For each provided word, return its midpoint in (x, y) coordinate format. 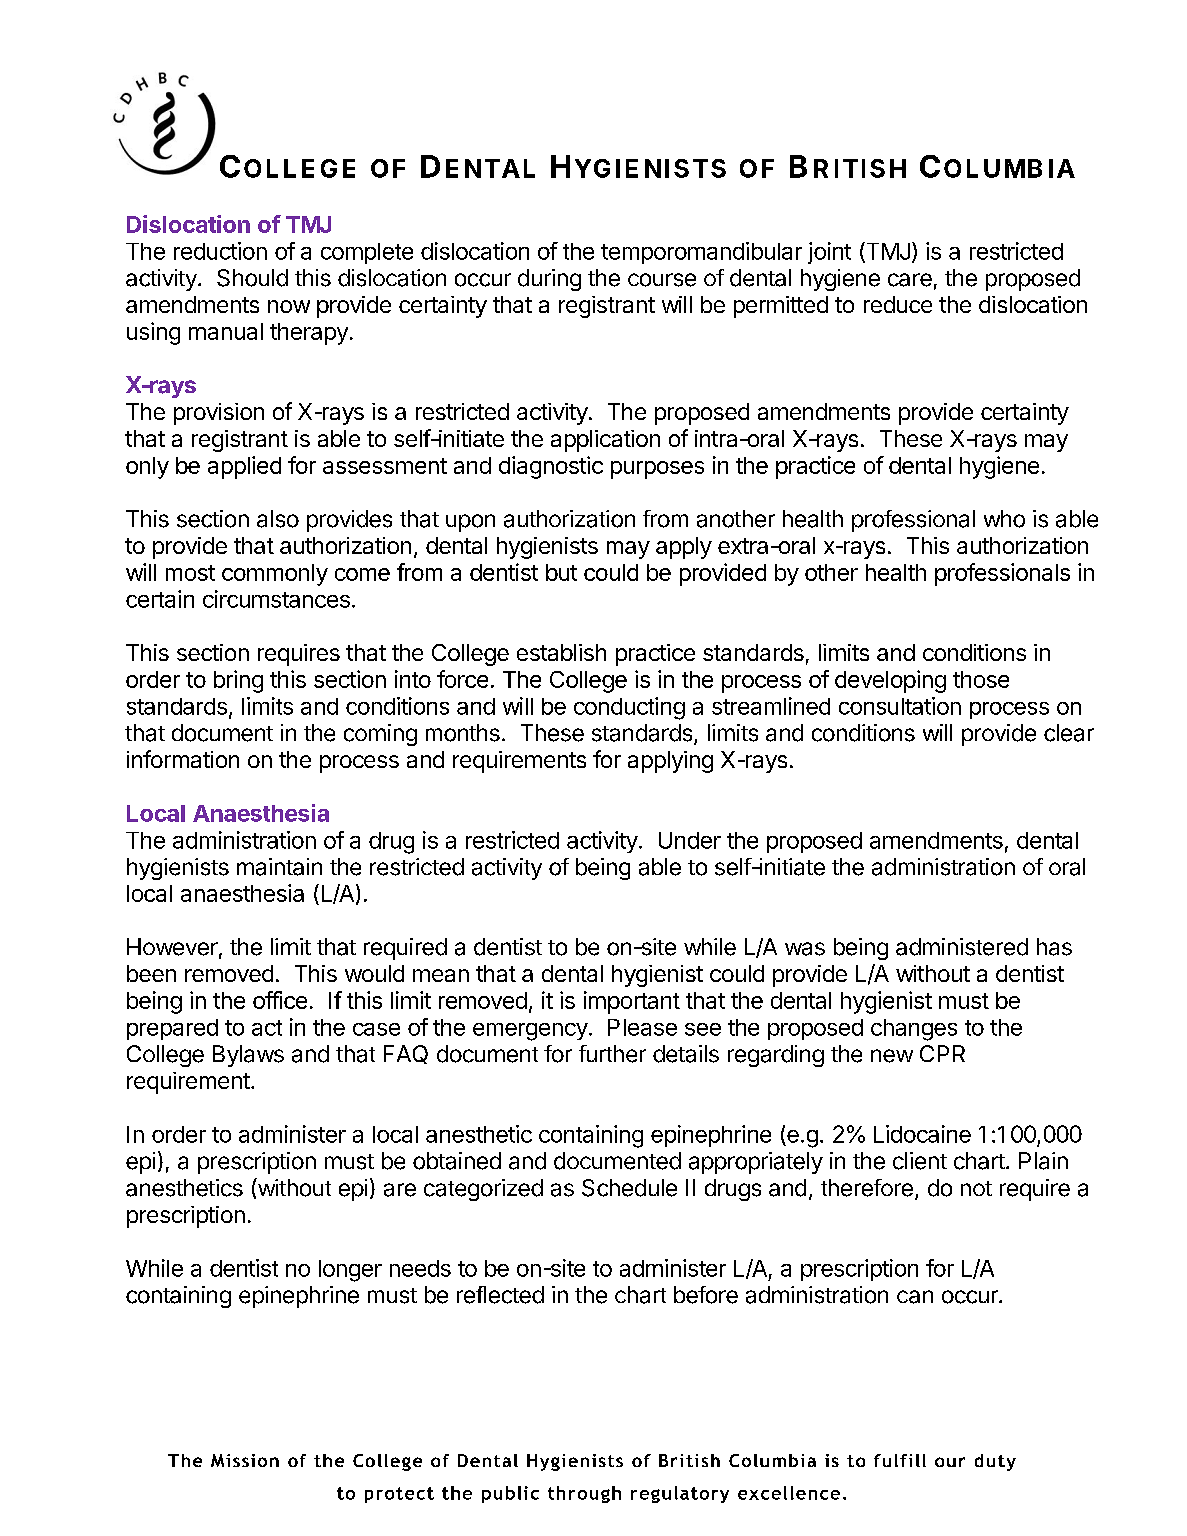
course (662, 280)
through (584, 1494)
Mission (245, 1460)
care (910, 280)
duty (995, 1462)
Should (252, 278)
